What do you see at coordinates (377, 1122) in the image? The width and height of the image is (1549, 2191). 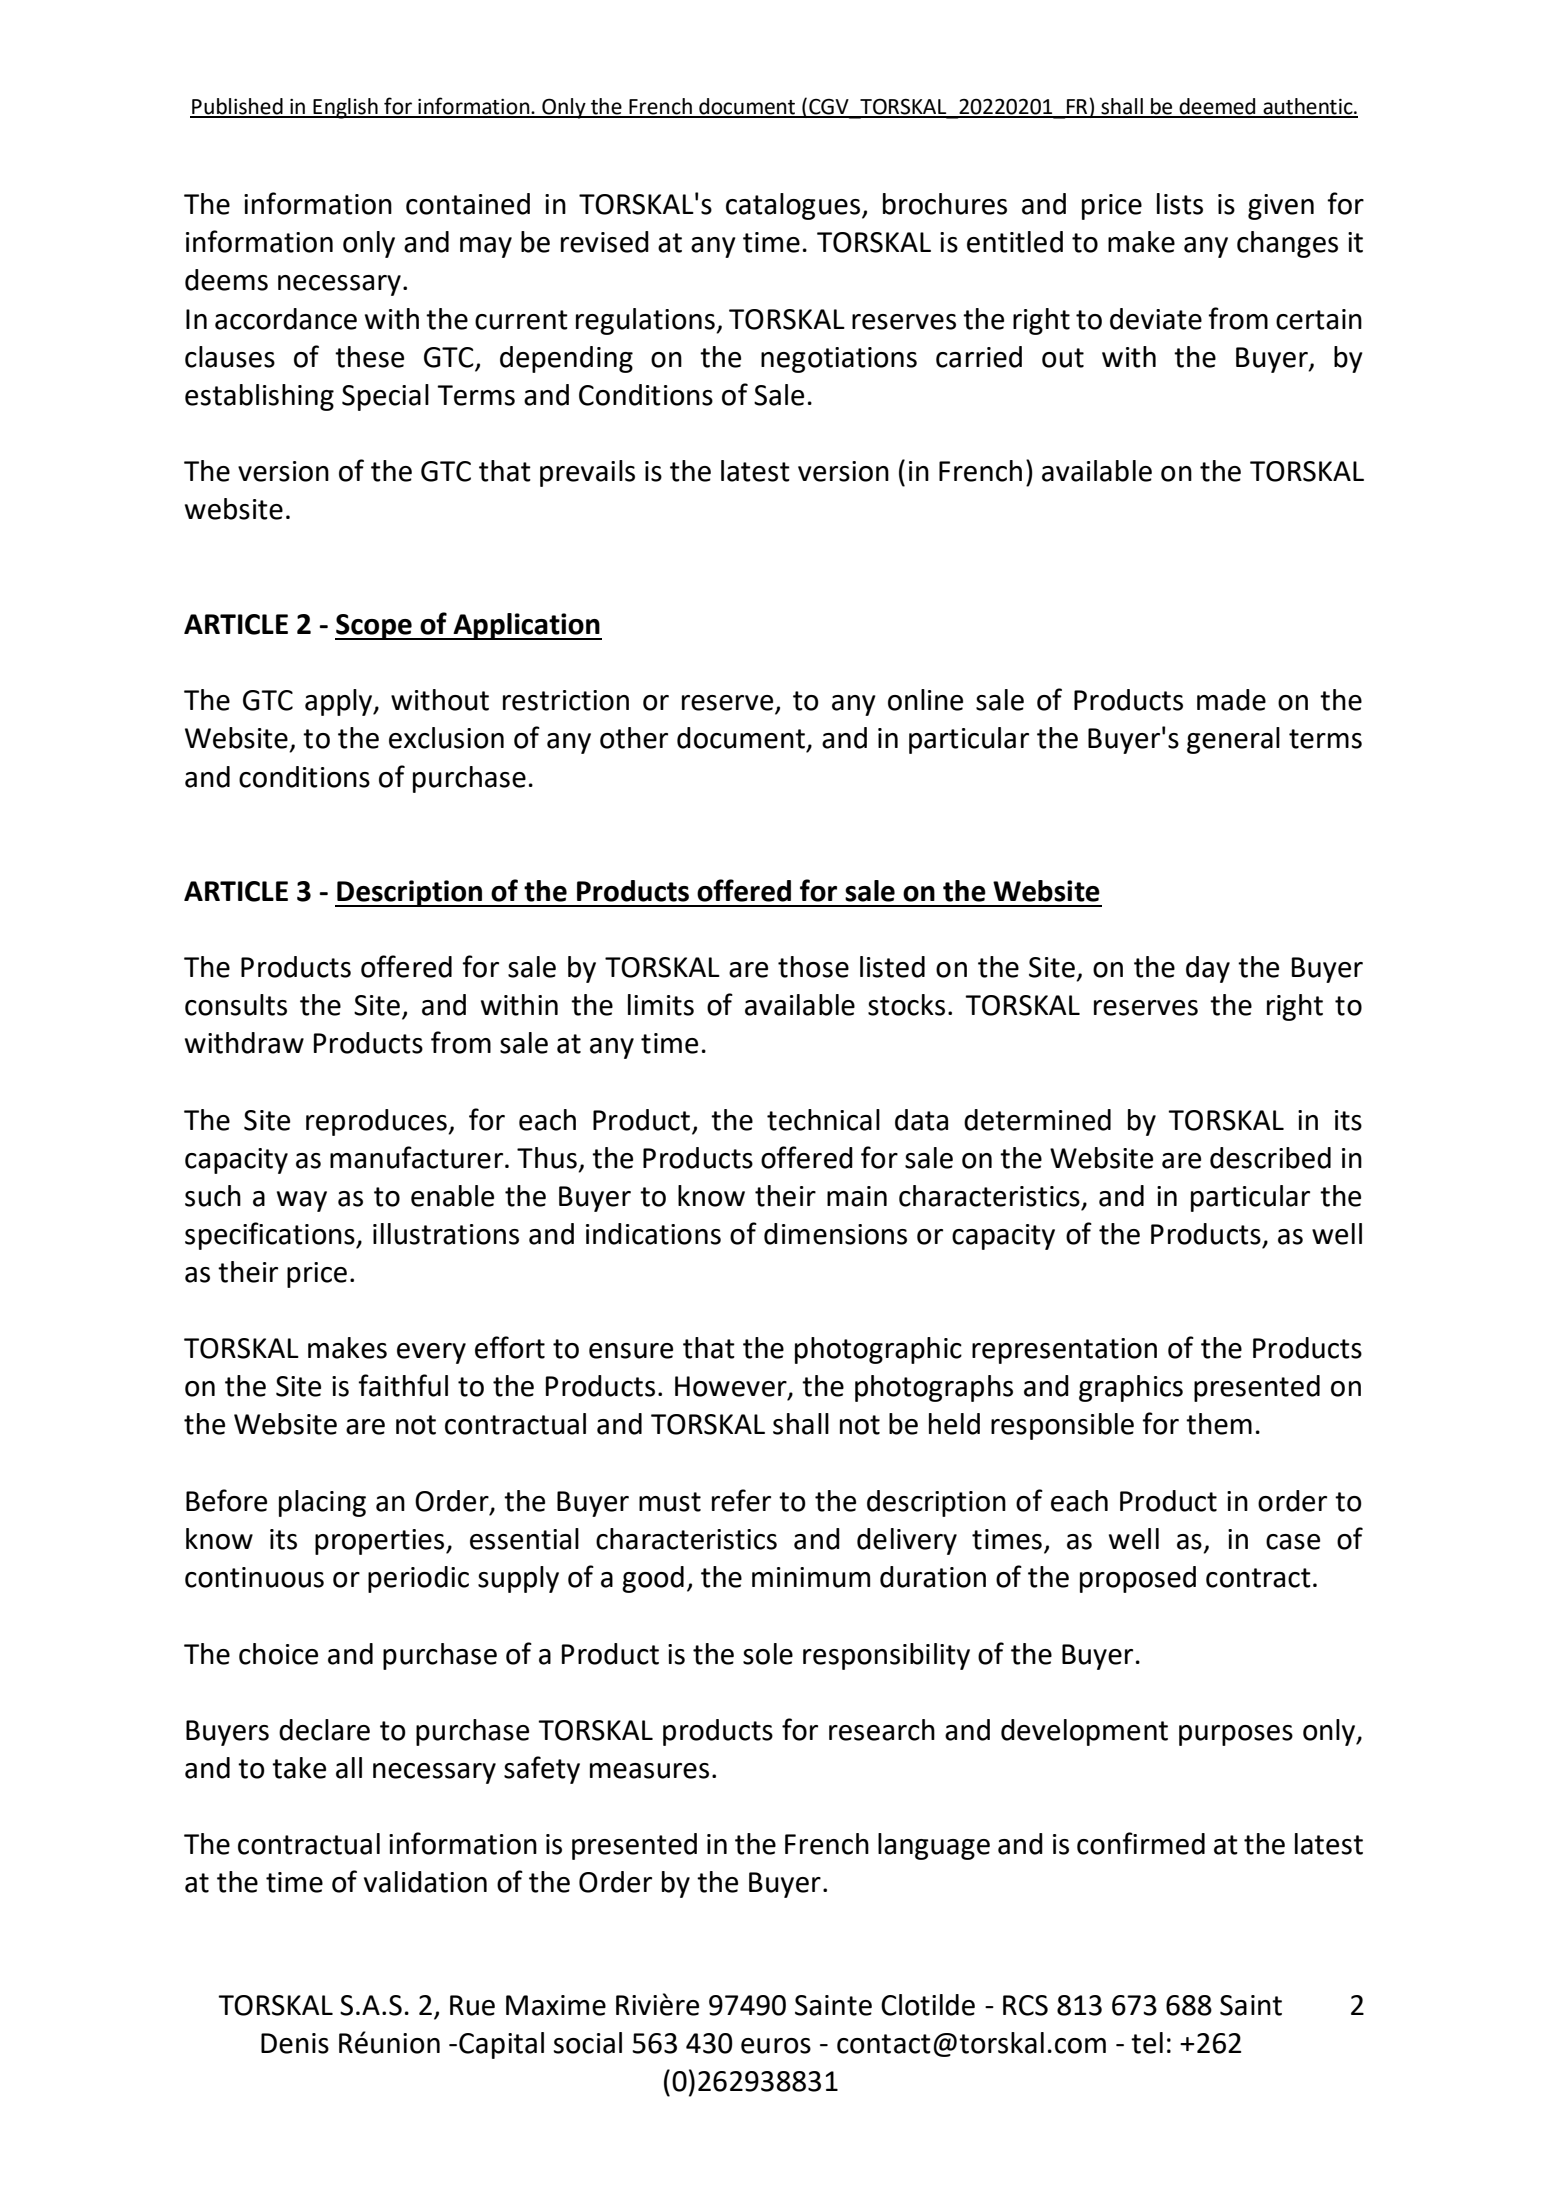 I see `reproduces` at bounding box center [377, 1122].
